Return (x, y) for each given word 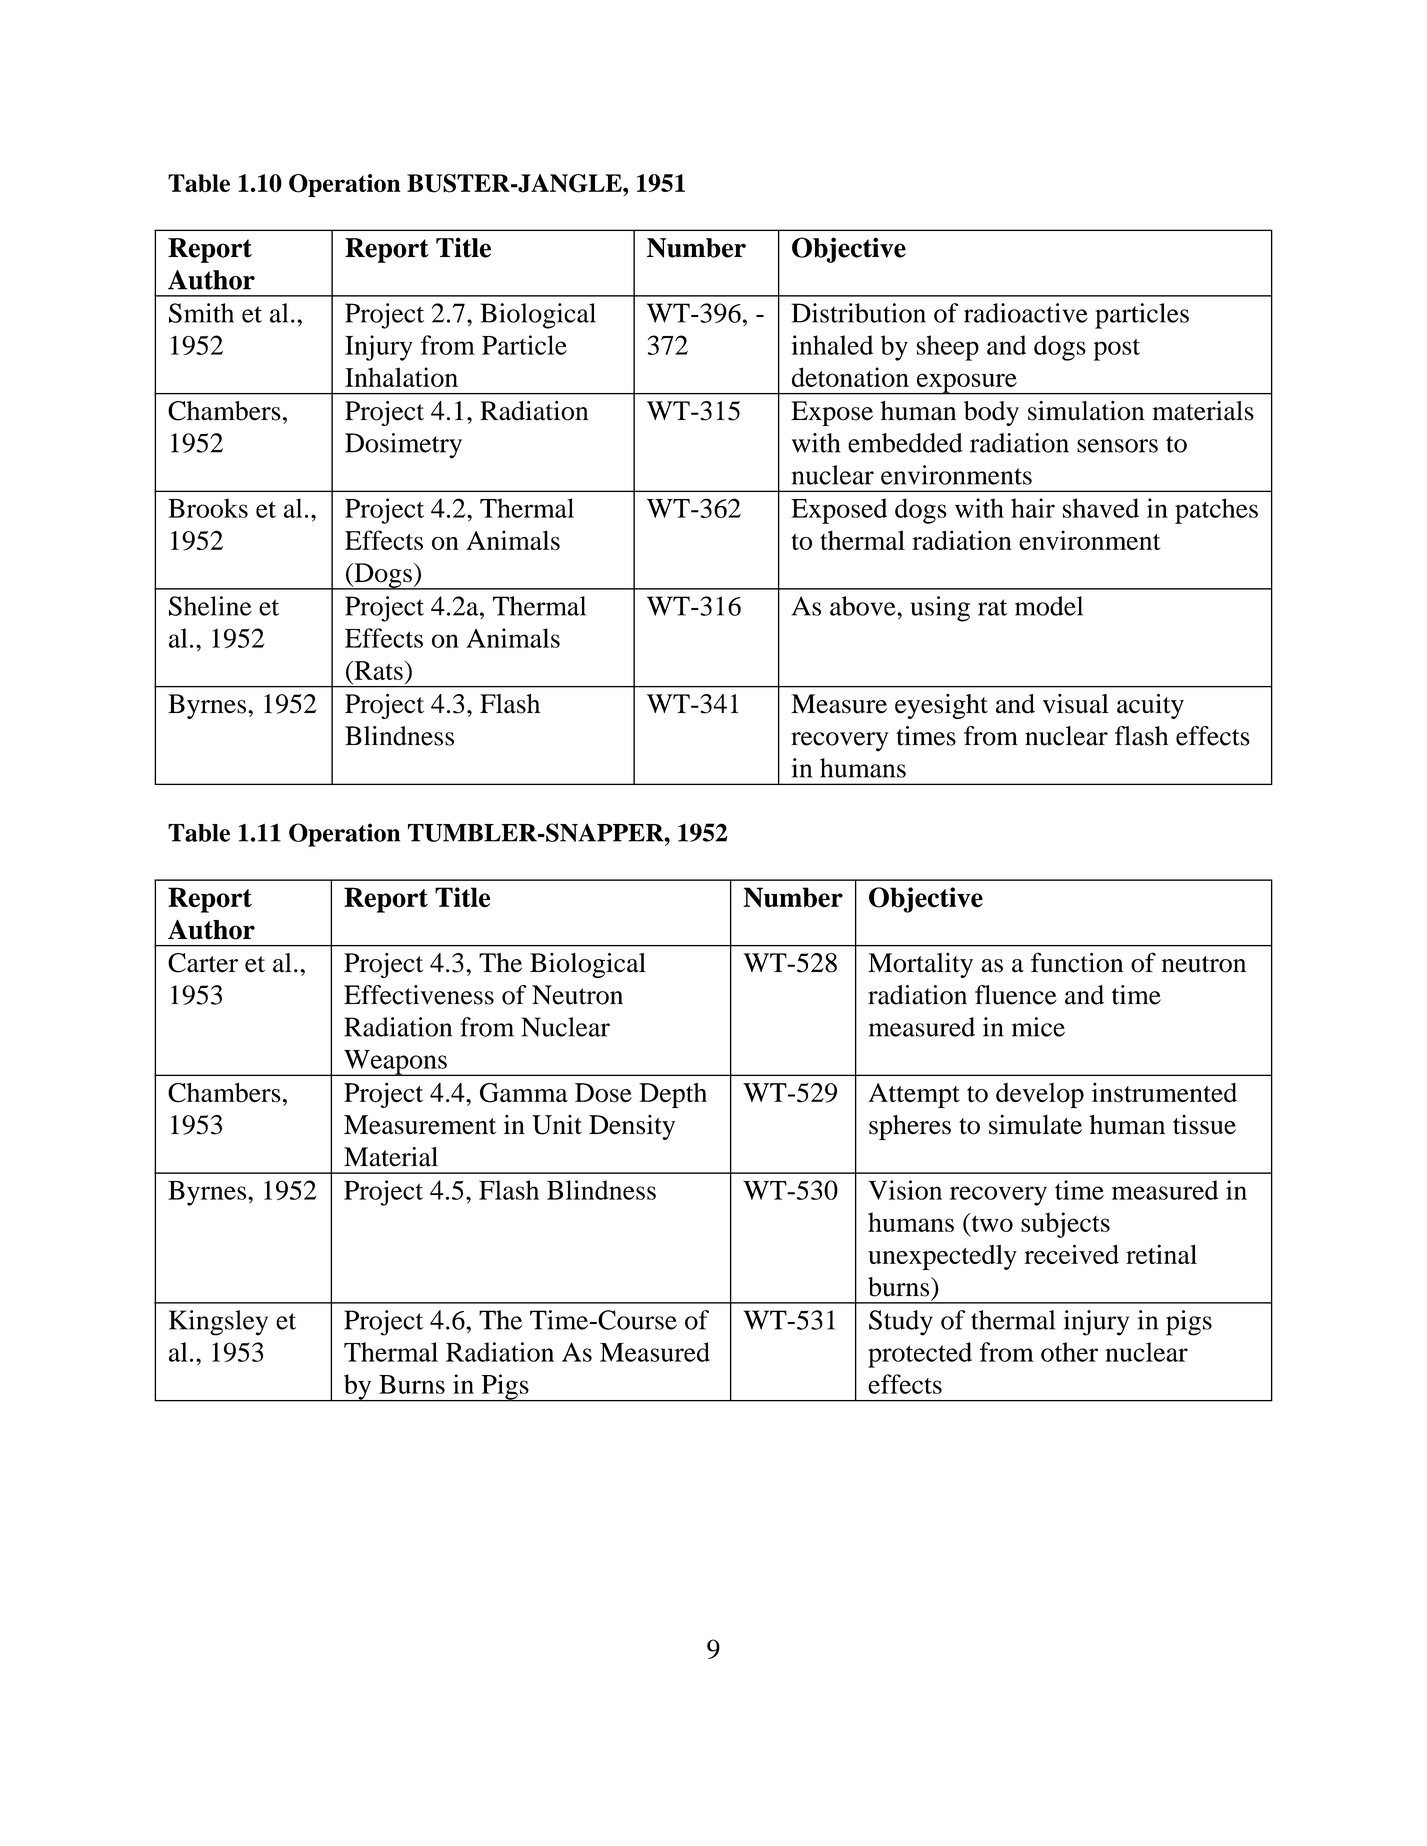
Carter (203, 963)
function (1077, 962)
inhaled (832, 345)
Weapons (395, 1063)
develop (1040, 1095)
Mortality (920, 965)
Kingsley (218, 1323)
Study (901, 1323)
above (864, 606)
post (1117, 350)
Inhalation (401, 377)
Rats (377, 670)
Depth (673, 1095)
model (1049, 606)
